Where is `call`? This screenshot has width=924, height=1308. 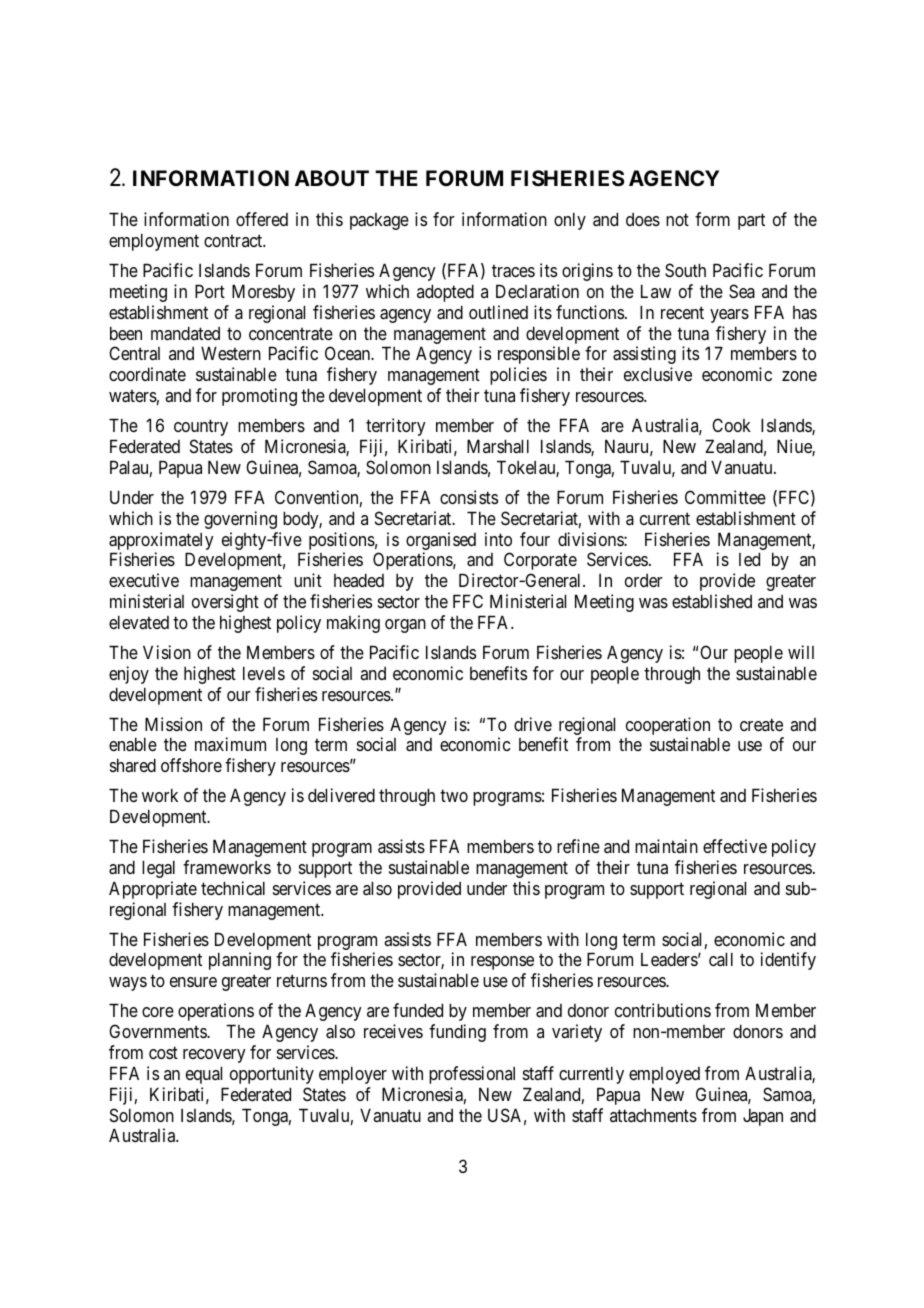 call is located at coordinates (721, 959).
